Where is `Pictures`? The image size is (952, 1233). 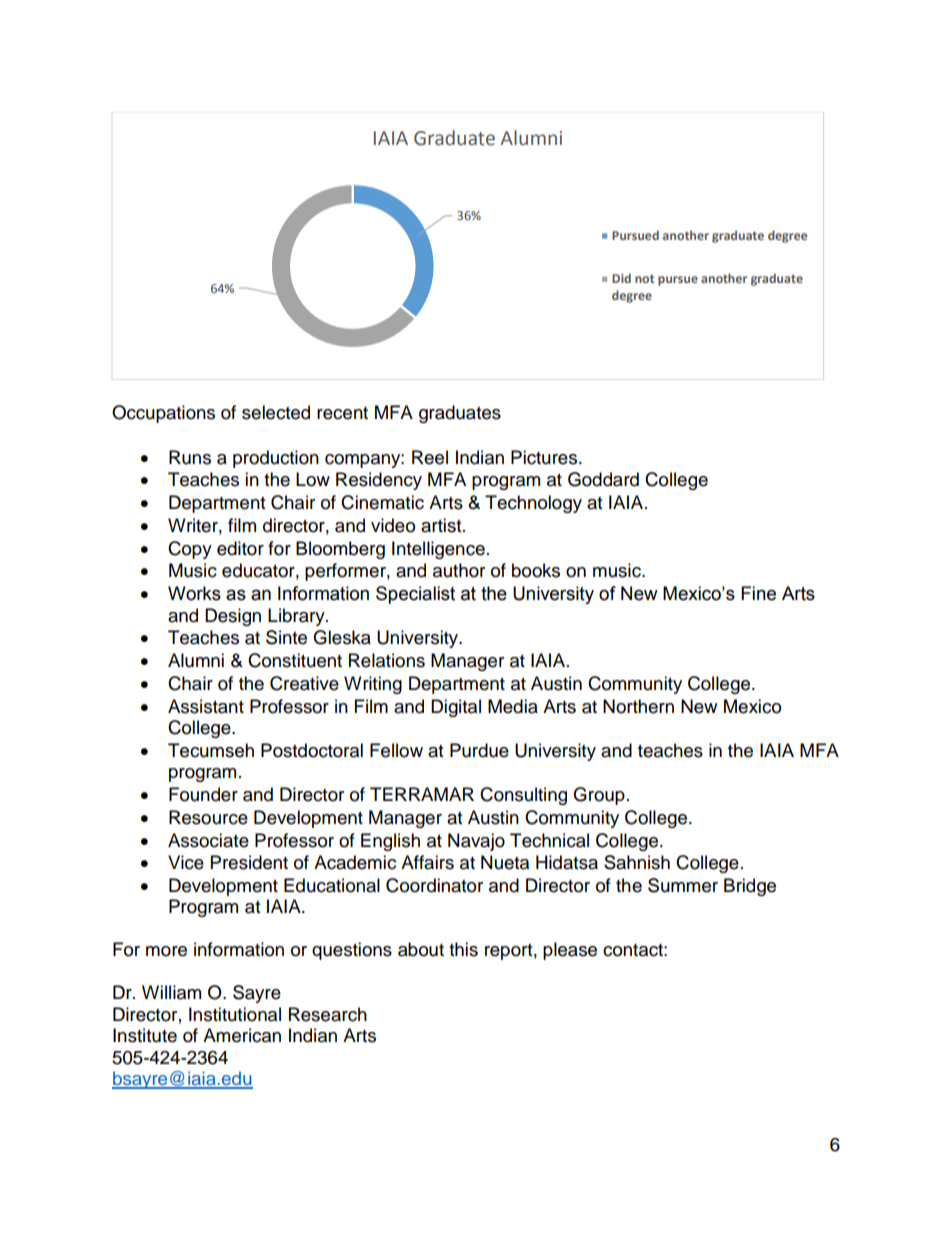 Pictures is located at coordinates (544, 457).
